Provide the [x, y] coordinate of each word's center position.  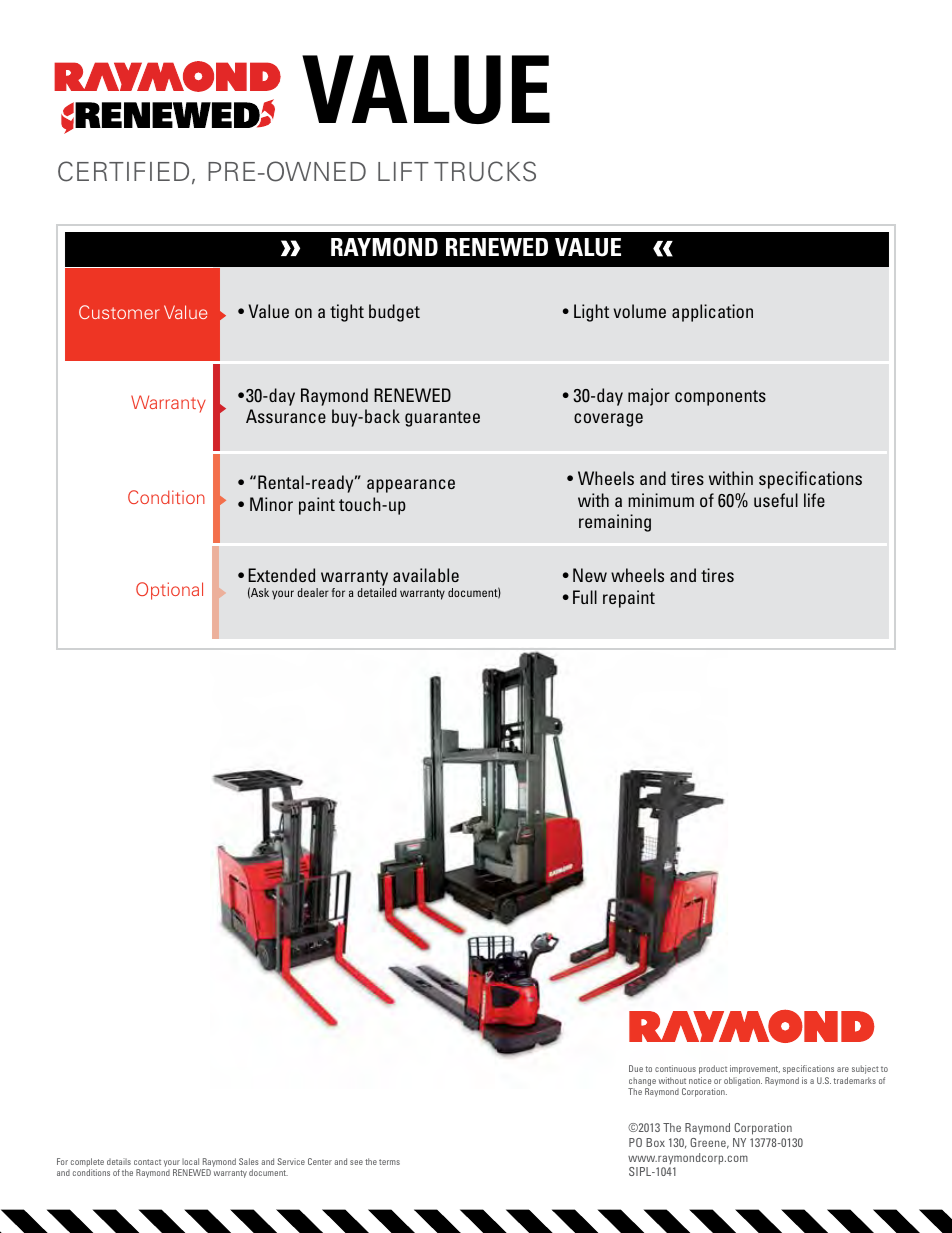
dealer [313, 592]
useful [776, 500]
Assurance [286, 416]
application [712, 313]
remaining [615, 523]
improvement [755, 1069]
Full [585, 597]
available [426, 575]
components [720, 398]
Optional [169, 591]
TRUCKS [485, 171]
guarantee [442, 419]
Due [636, 1068]
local [190, 1161]
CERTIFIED [123, 171]
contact [147, 1162]
